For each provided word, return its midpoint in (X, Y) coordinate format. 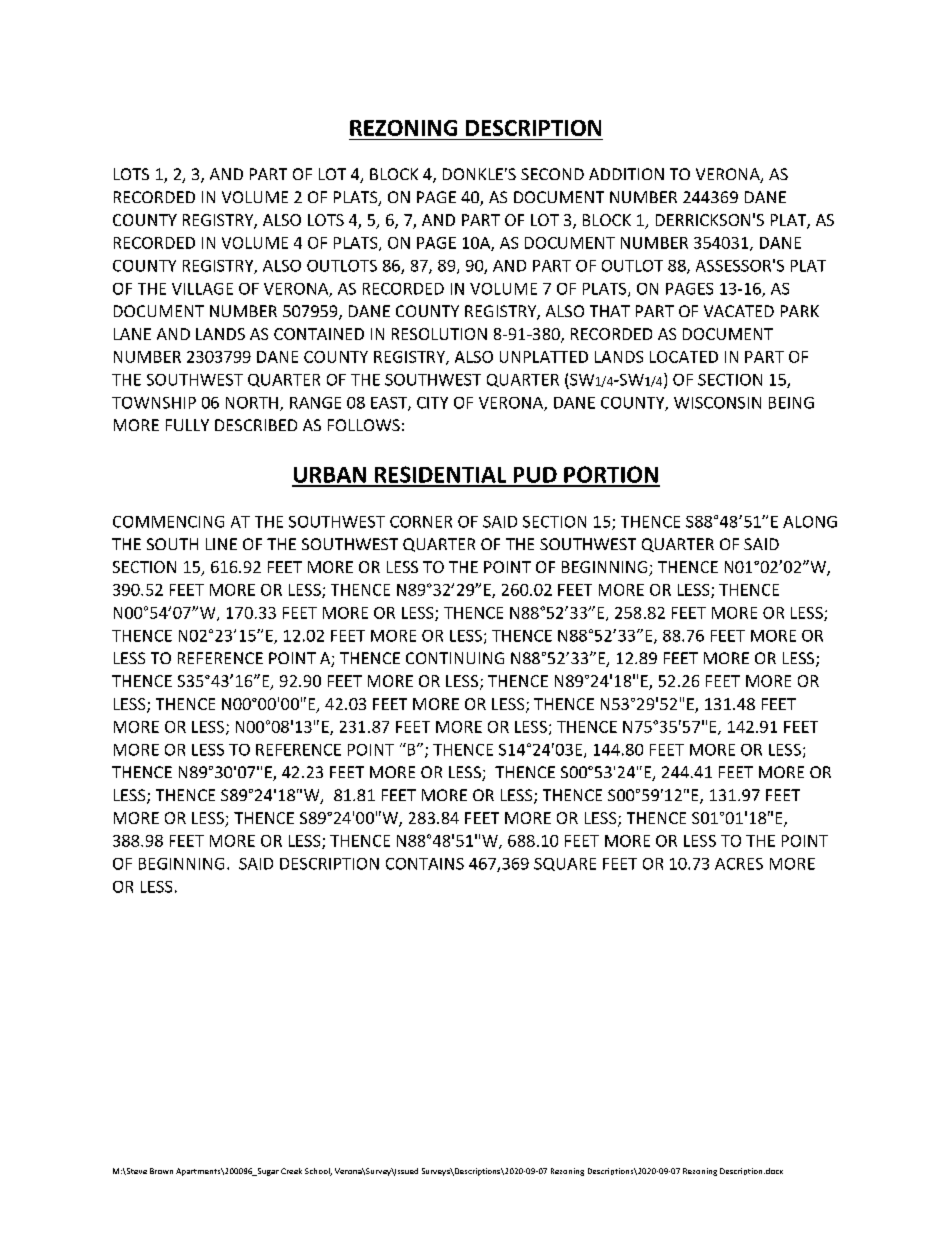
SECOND (552, 174)
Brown (161, 1171)
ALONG (810, 522)
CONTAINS (425, 864)
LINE (221, 544)
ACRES (739, 864)
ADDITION (626, 174)
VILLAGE (202, 289)
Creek (291, 1171)
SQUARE (565, 864)
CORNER (421, 522)
